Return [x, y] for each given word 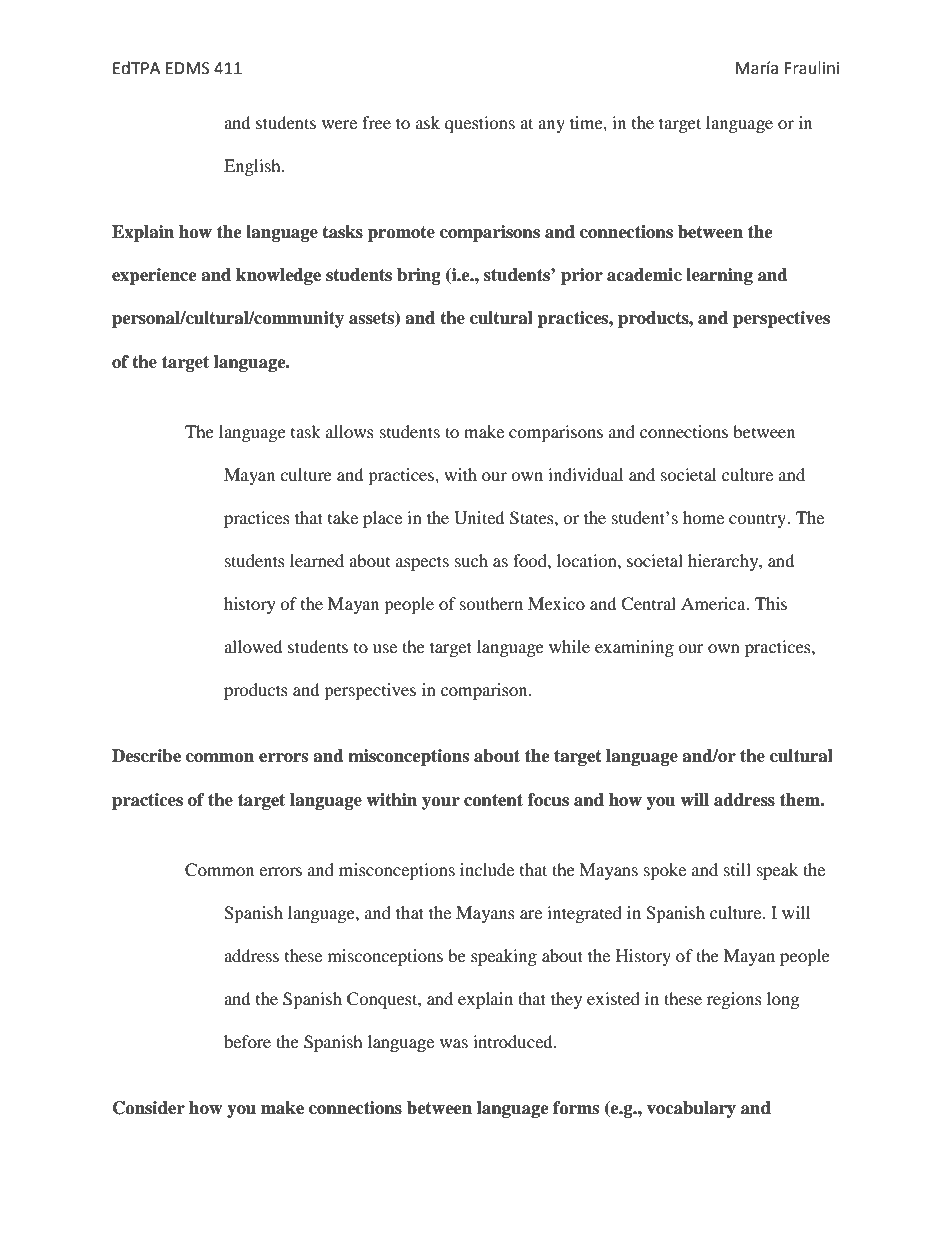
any [551, 126]
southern [491, 603]
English [253, 167]
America [714, 603]
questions [480, 124]
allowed [253, 646]
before [247, 1041]
